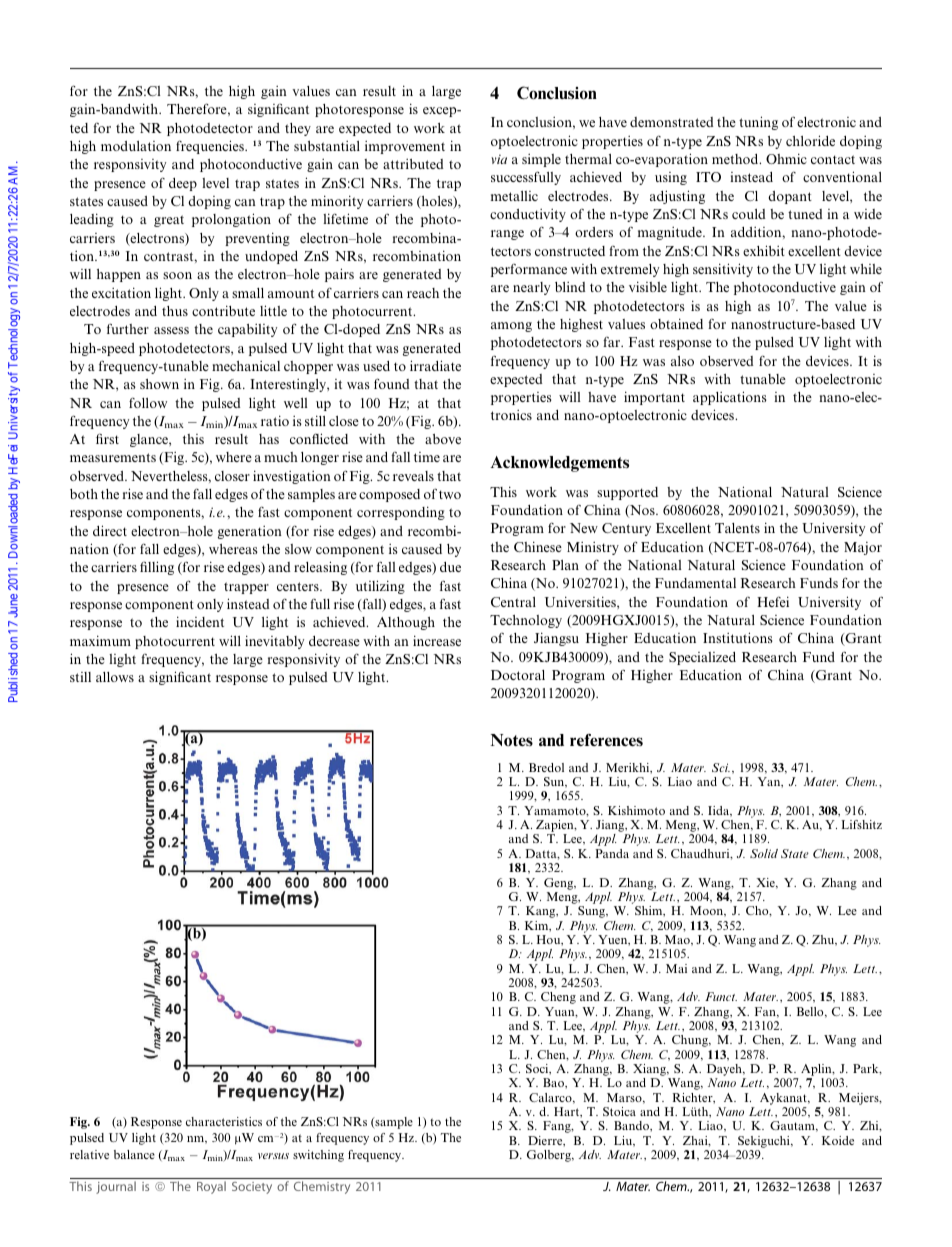 This screenshot has height=1247, width=952. I want to click on Ohmic, so click(786, 158).
